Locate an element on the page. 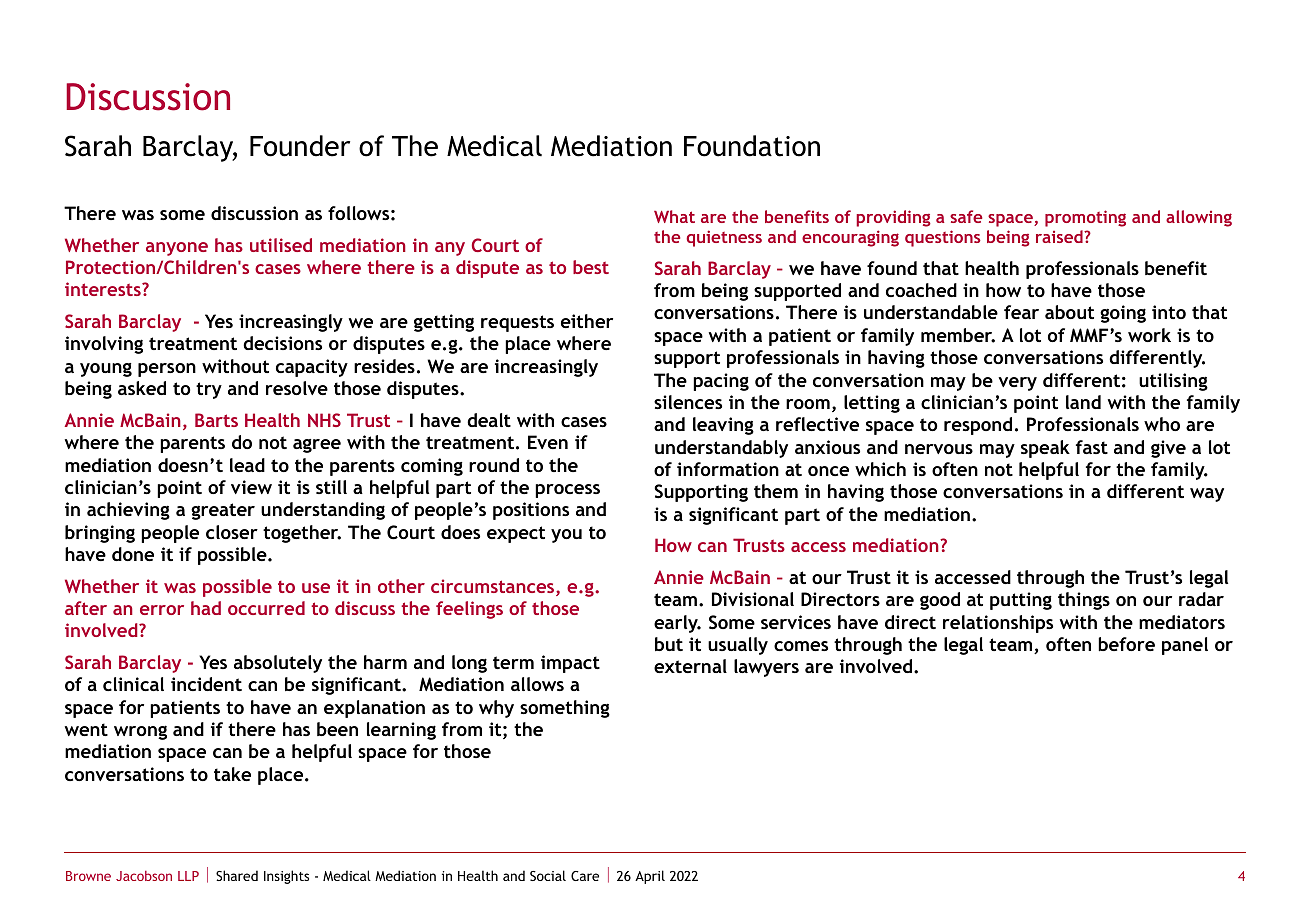  Shared is located at coordinates (237, 875).
